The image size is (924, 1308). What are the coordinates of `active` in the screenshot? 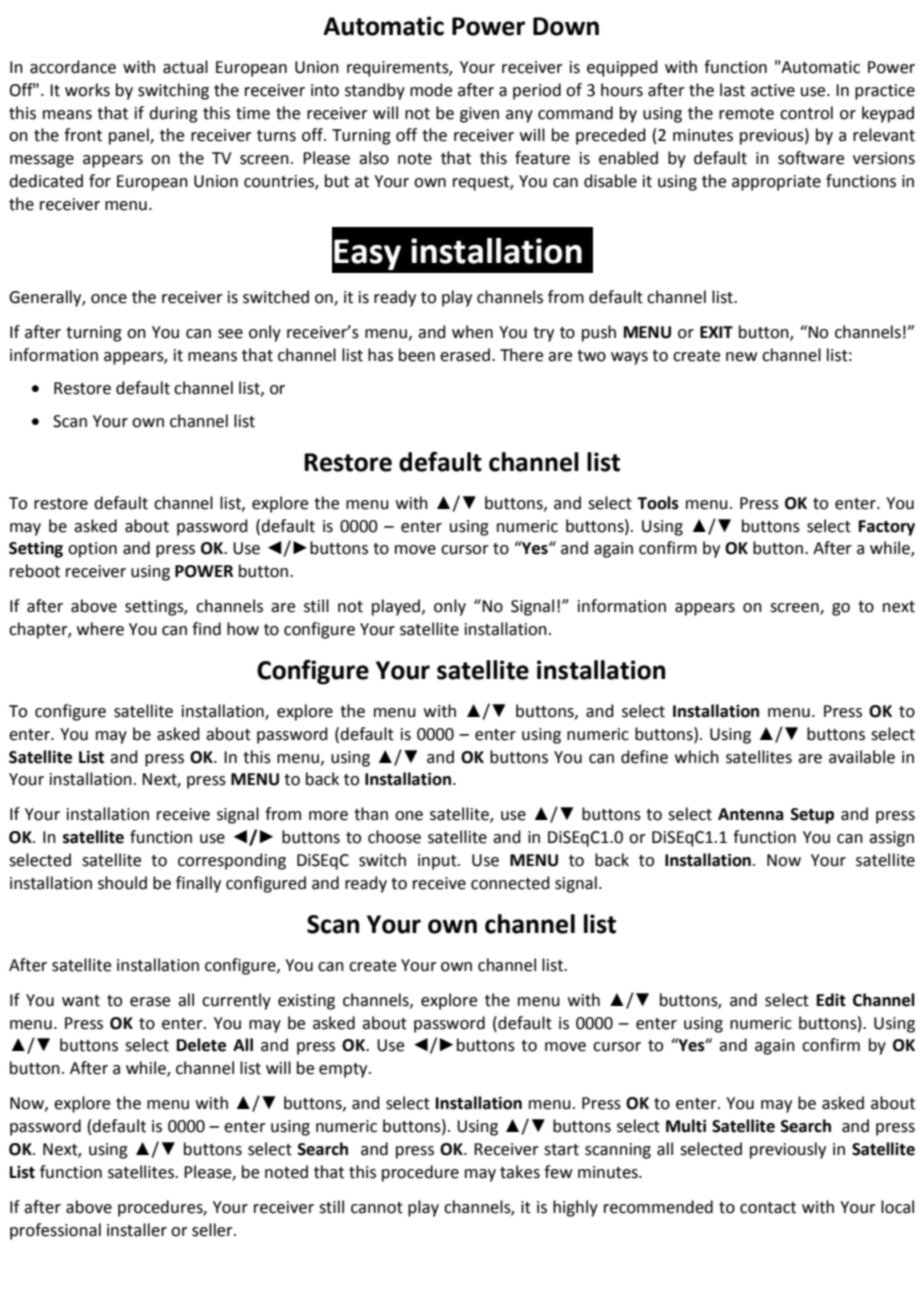 It's located at (773, 90).
